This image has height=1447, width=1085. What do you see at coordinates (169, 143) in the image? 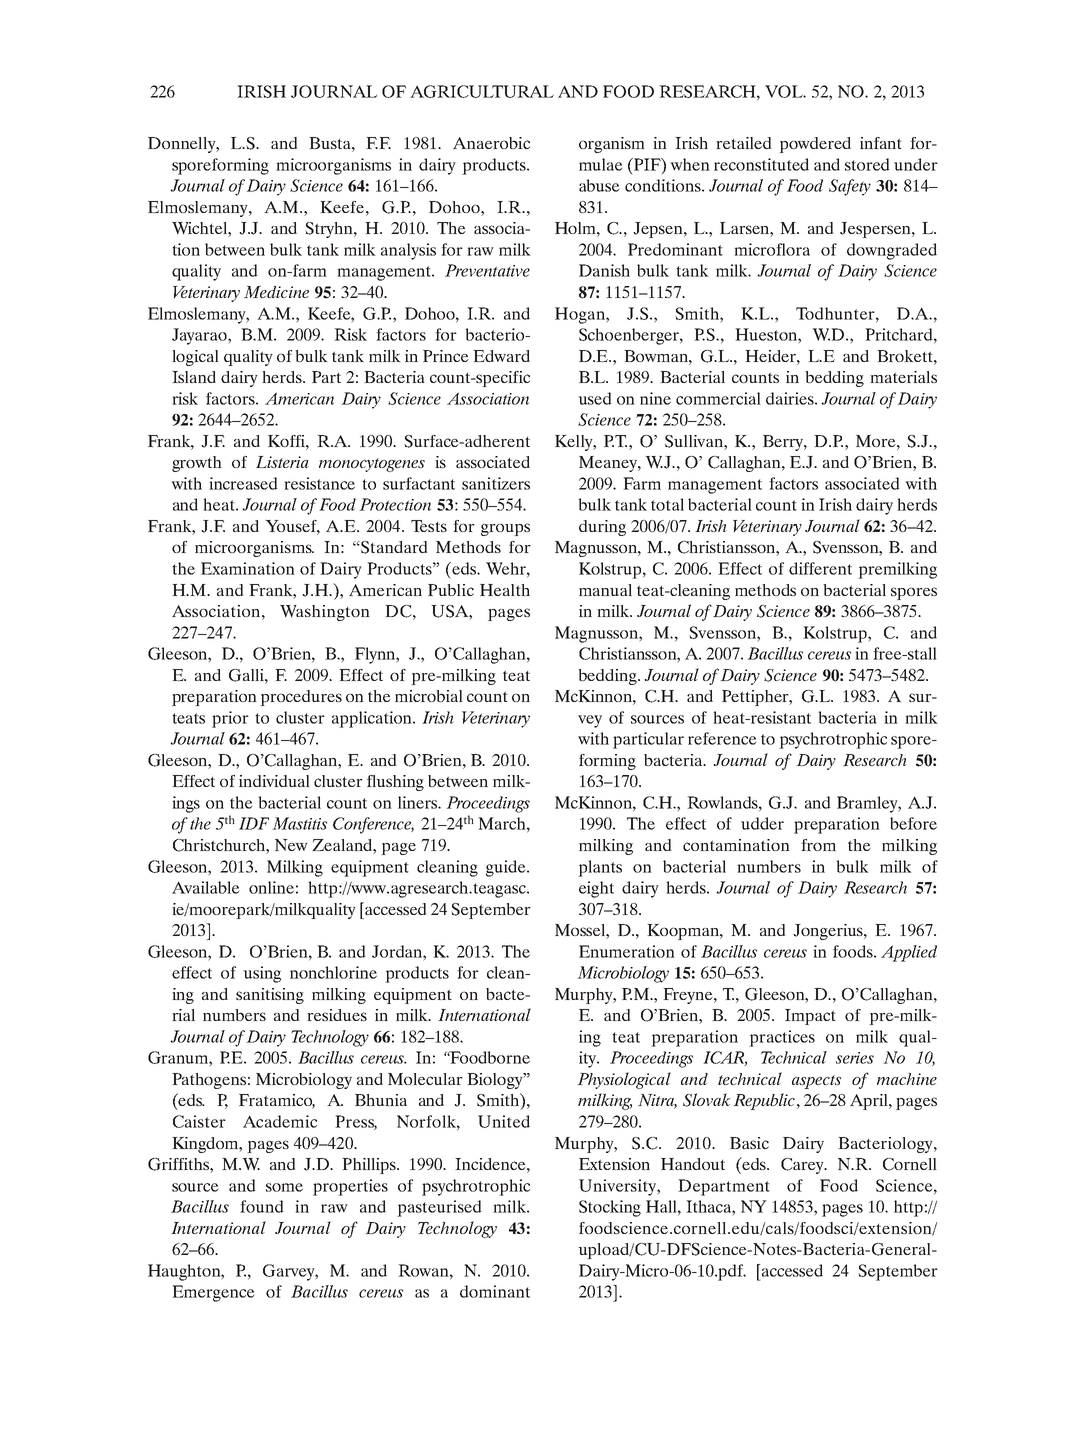
I see `Donn` at bounding box center [169, 143].
